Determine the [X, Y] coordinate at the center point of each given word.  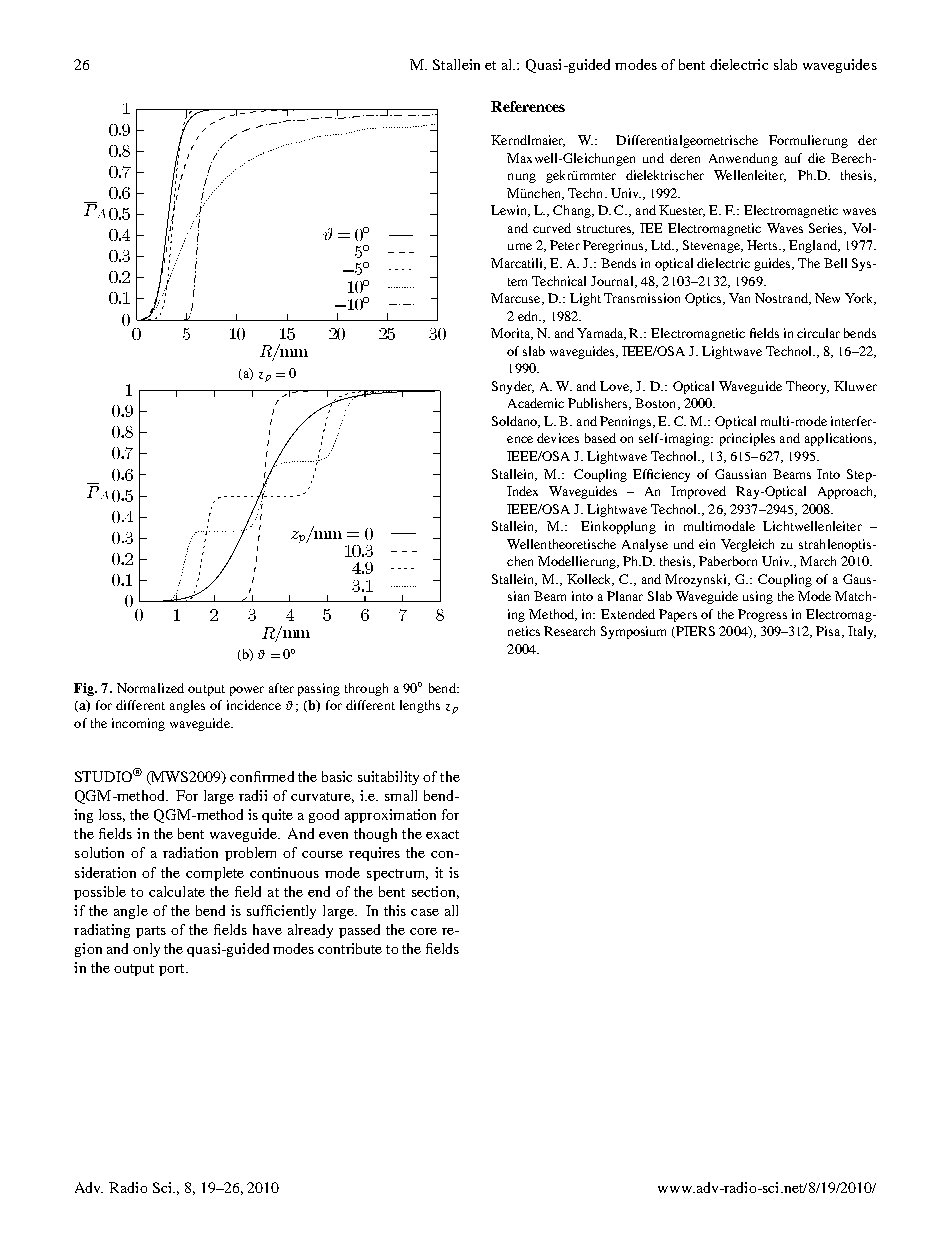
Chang [573, 211]
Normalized [150, 688]
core [423, 931]
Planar [625, 596]
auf [793, 158]
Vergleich [747, 545]
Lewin [510, 211]
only [146, 950]
